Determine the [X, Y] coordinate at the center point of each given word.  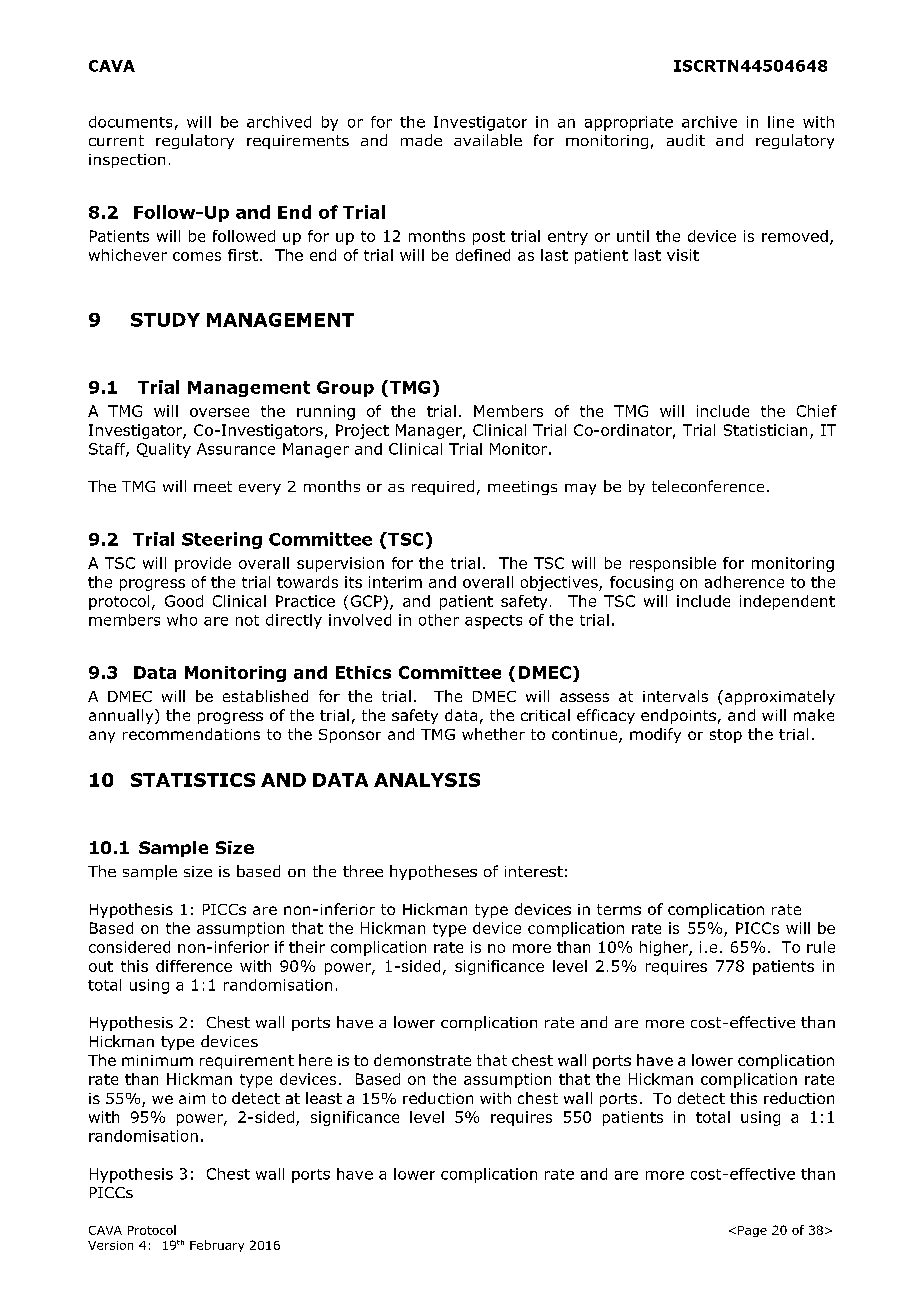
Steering [222, 540]
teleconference [708, 486]
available [488, 140]
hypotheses [433, 872]
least [324, 1098]
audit [686, 140]
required [443, 487]
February [217, 1246]
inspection [127, 161]
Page [752, 1231]
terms [619, 909]
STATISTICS [193, 780]
